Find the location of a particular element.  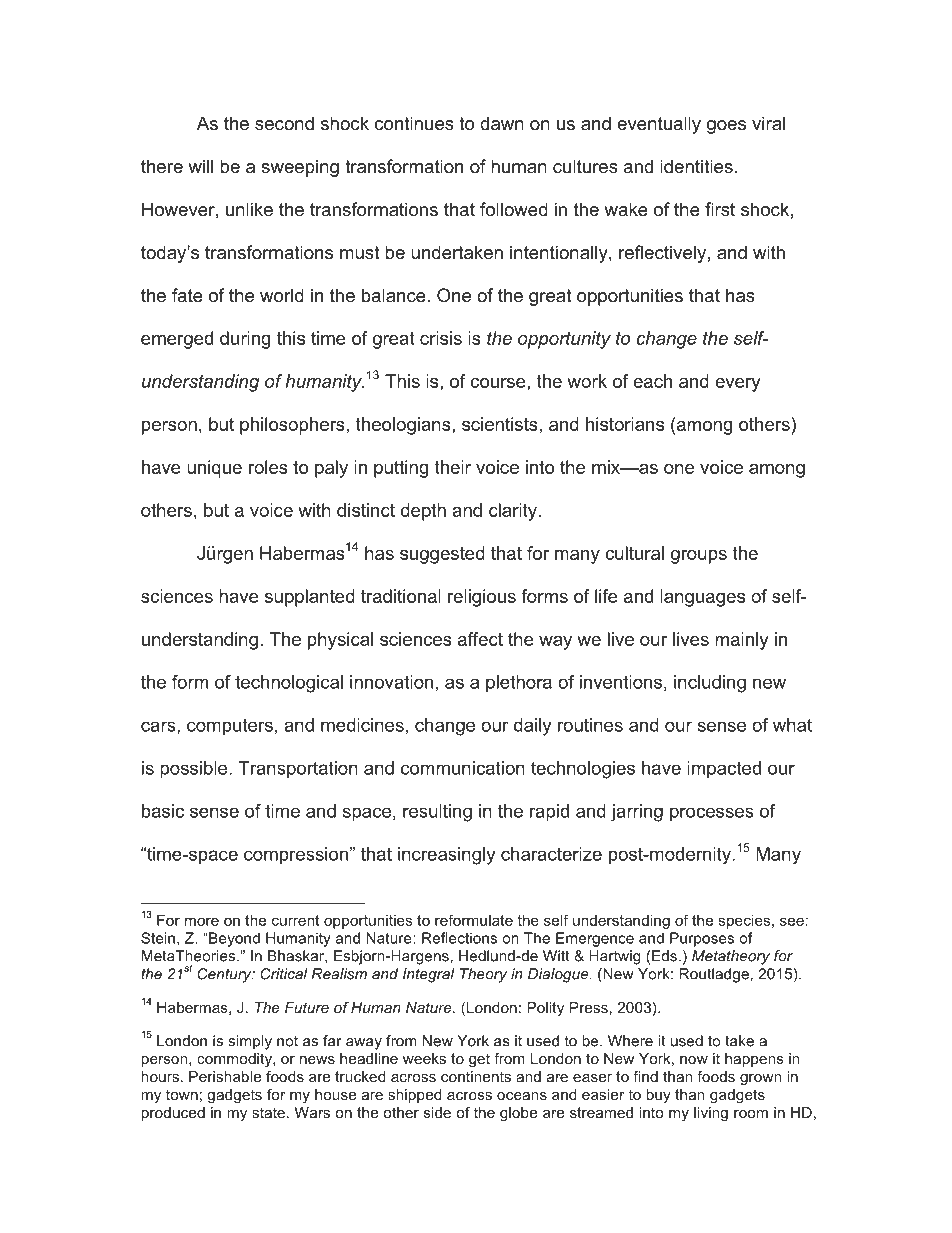

will is located at coordinates (200, 166).
